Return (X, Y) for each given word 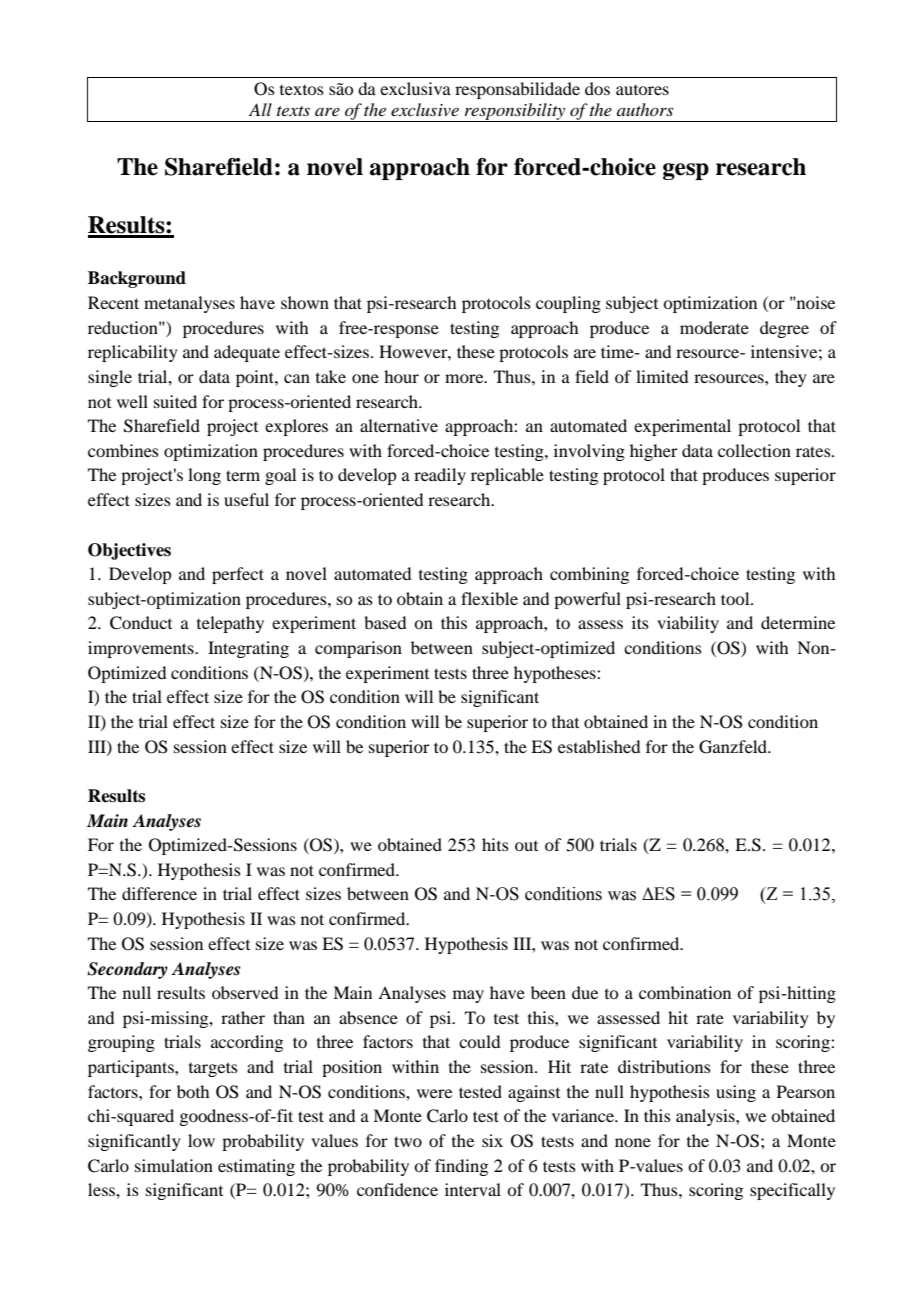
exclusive (425, 109)
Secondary (127, 970)
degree (784, 329)
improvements (142, 649)
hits (495, 844)
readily (440, 476)
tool (736, 598)
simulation (174, 1165)
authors (645, 109)
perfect (238, 575)
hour (401, 376)
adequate (247, 353)
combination (685, 992)
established (599, 746)
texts (293, 111)
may (468, 996)
